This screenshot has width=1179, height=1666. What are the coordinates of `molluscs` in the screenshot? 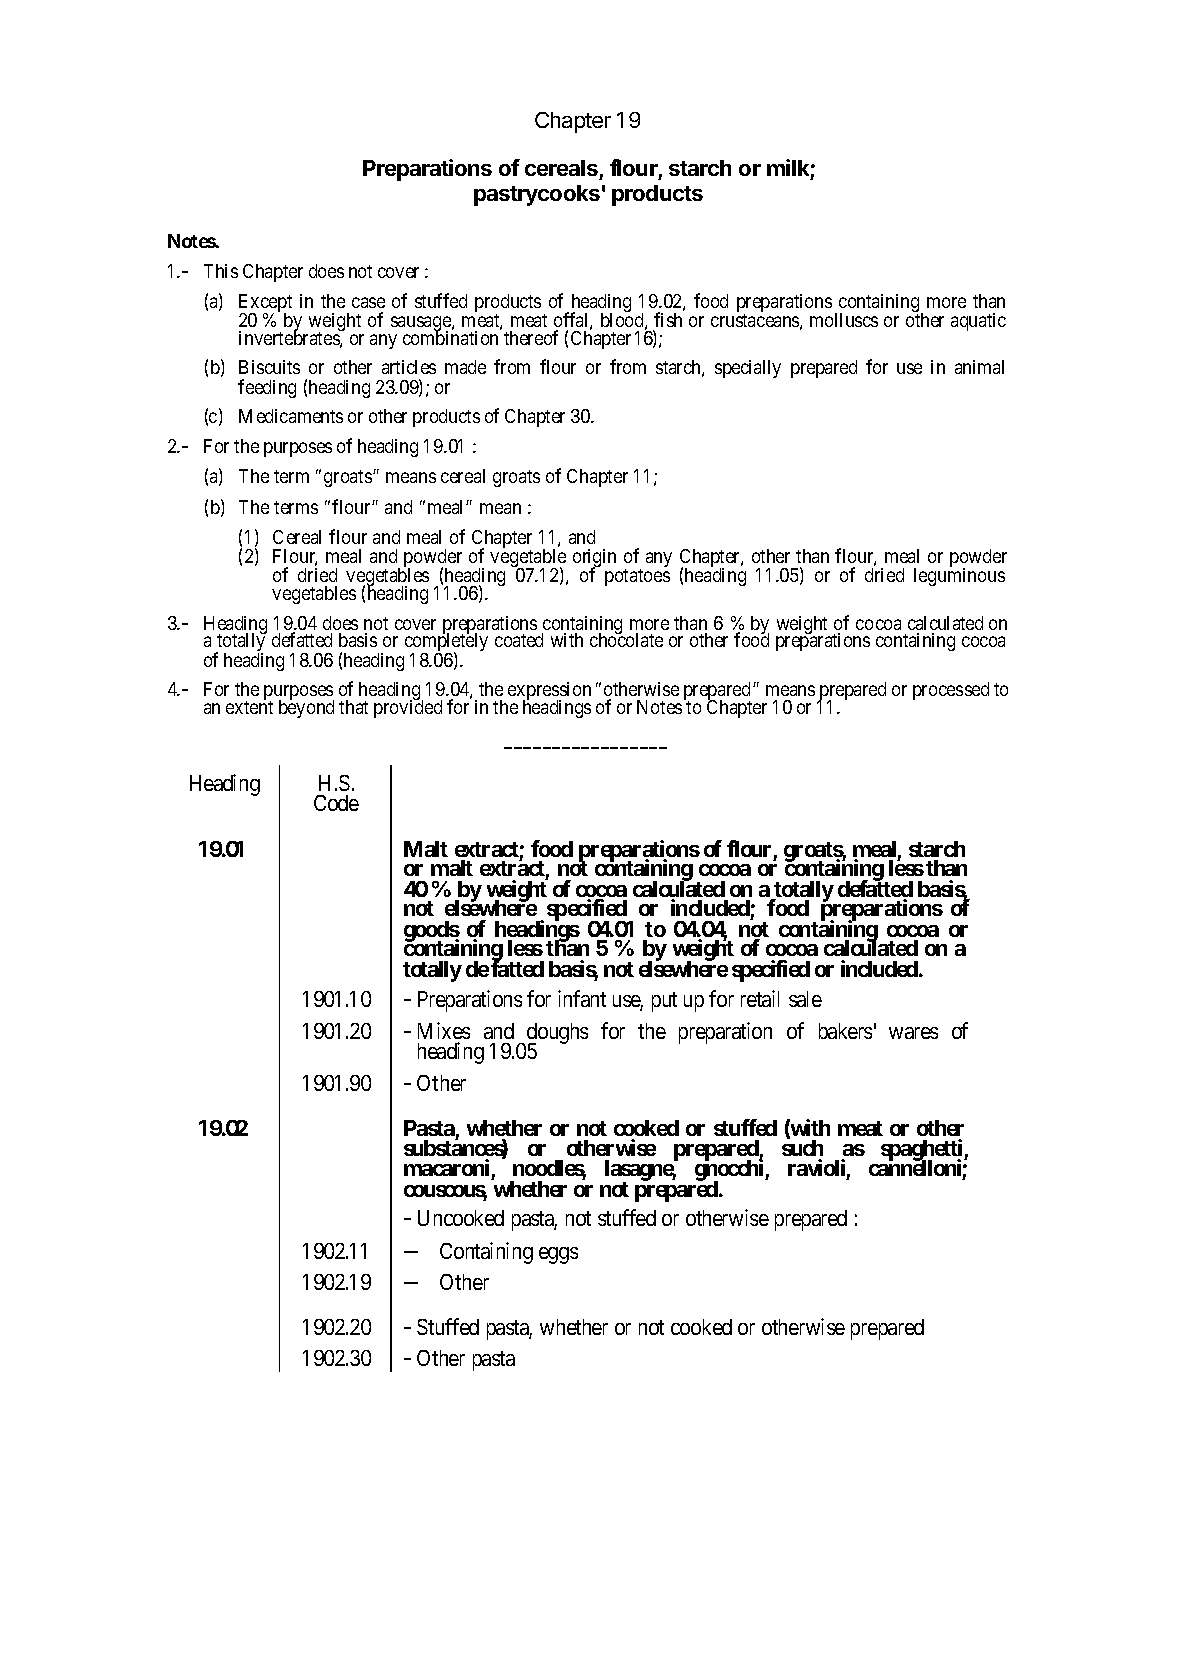 It's located at (844, 320).
